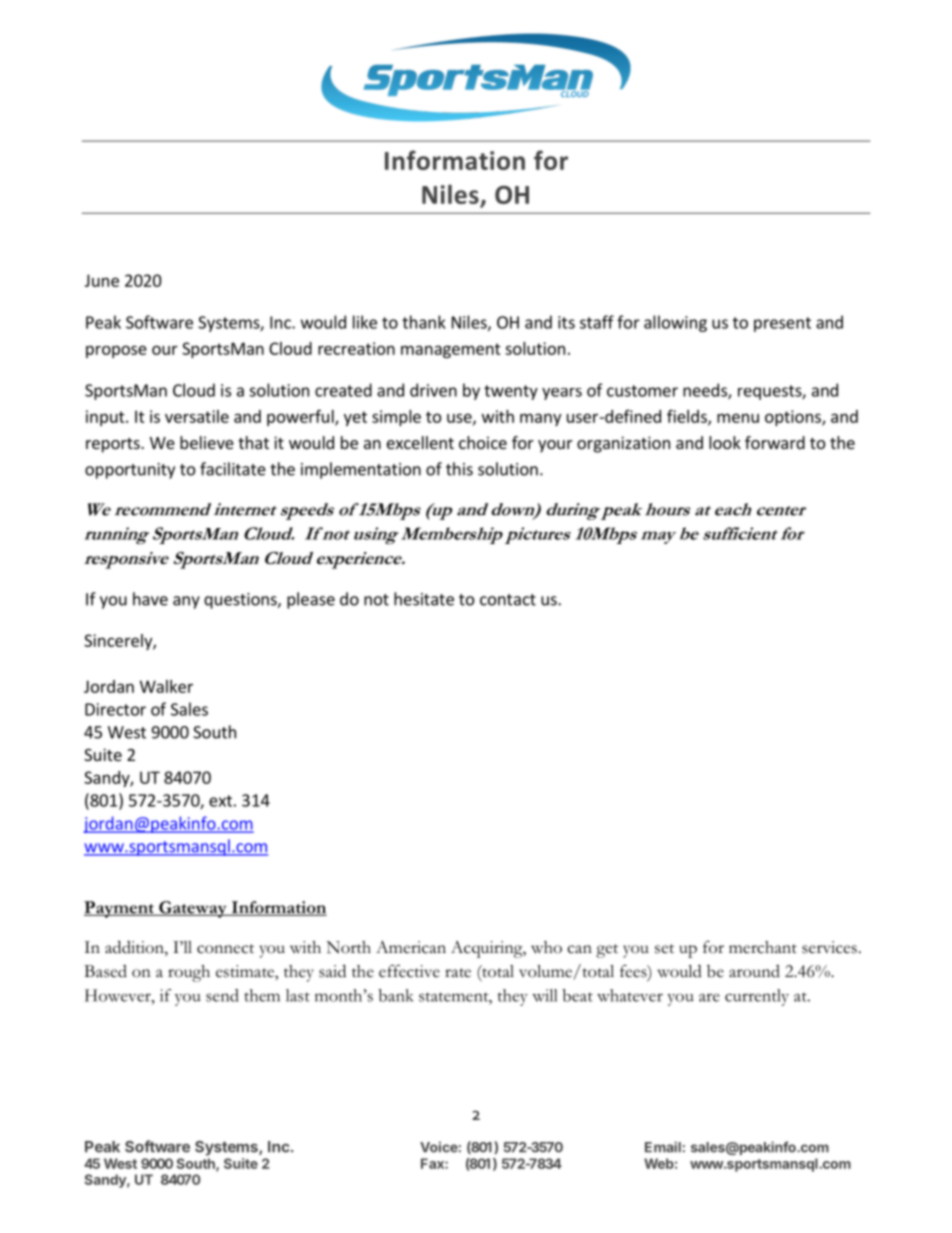 This screenshot has width=952, height=1233. I want to click on Email, so click(663, 1147).
